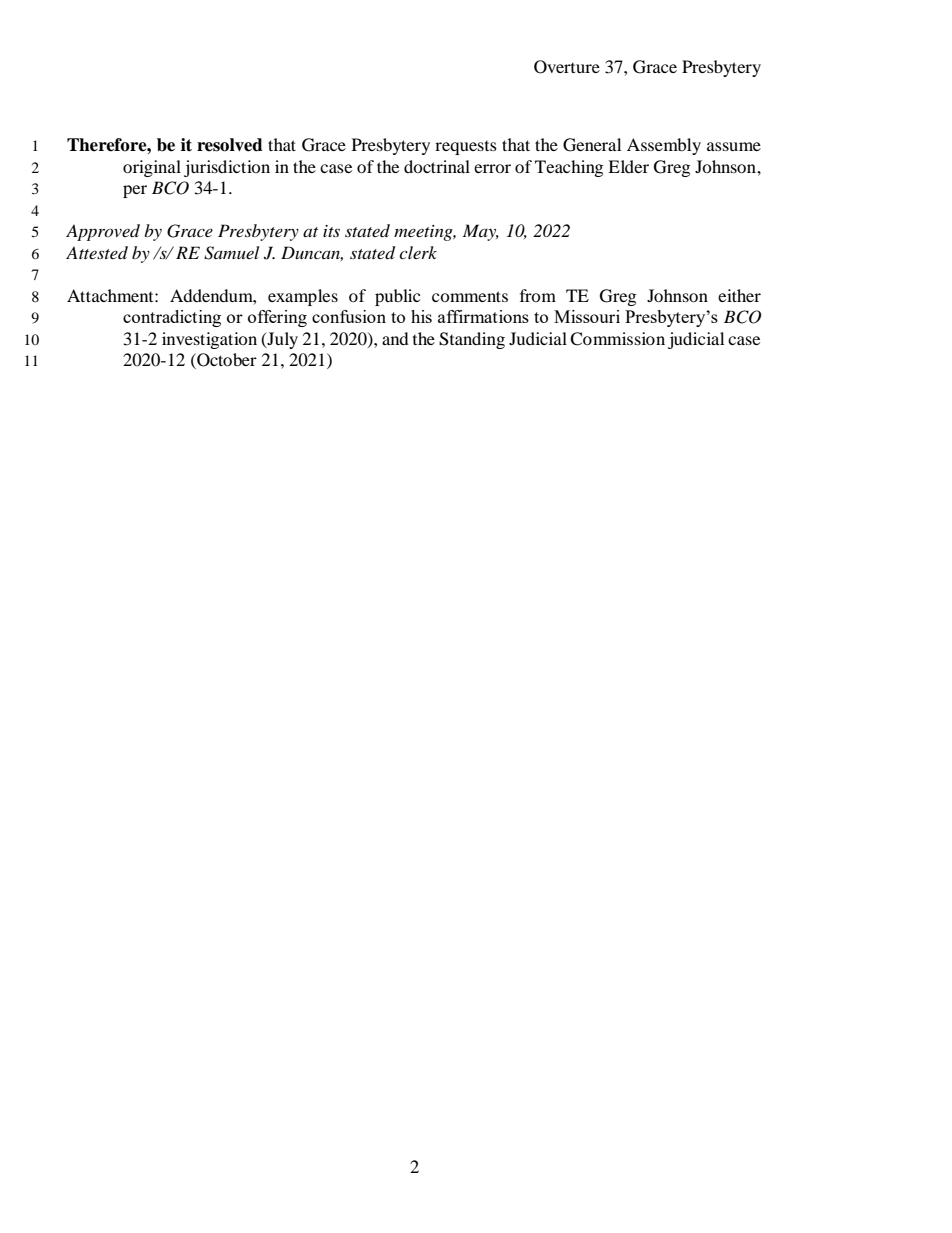  Describe the element at coordinates (135, 191) in the page. I see `per` at that location.
